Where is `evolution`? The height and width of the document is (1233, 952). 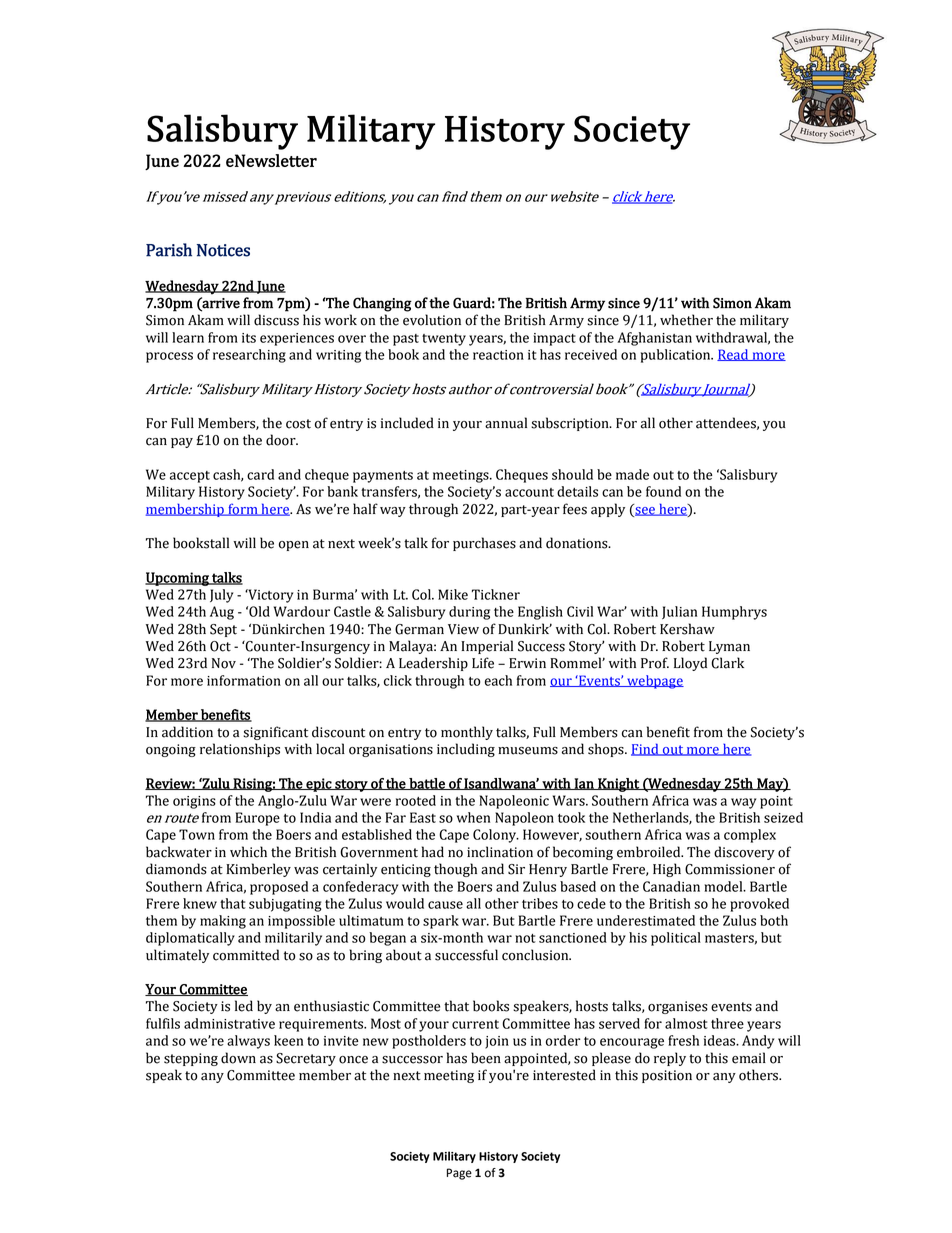
evolution is located at coordinates (432, 320).
